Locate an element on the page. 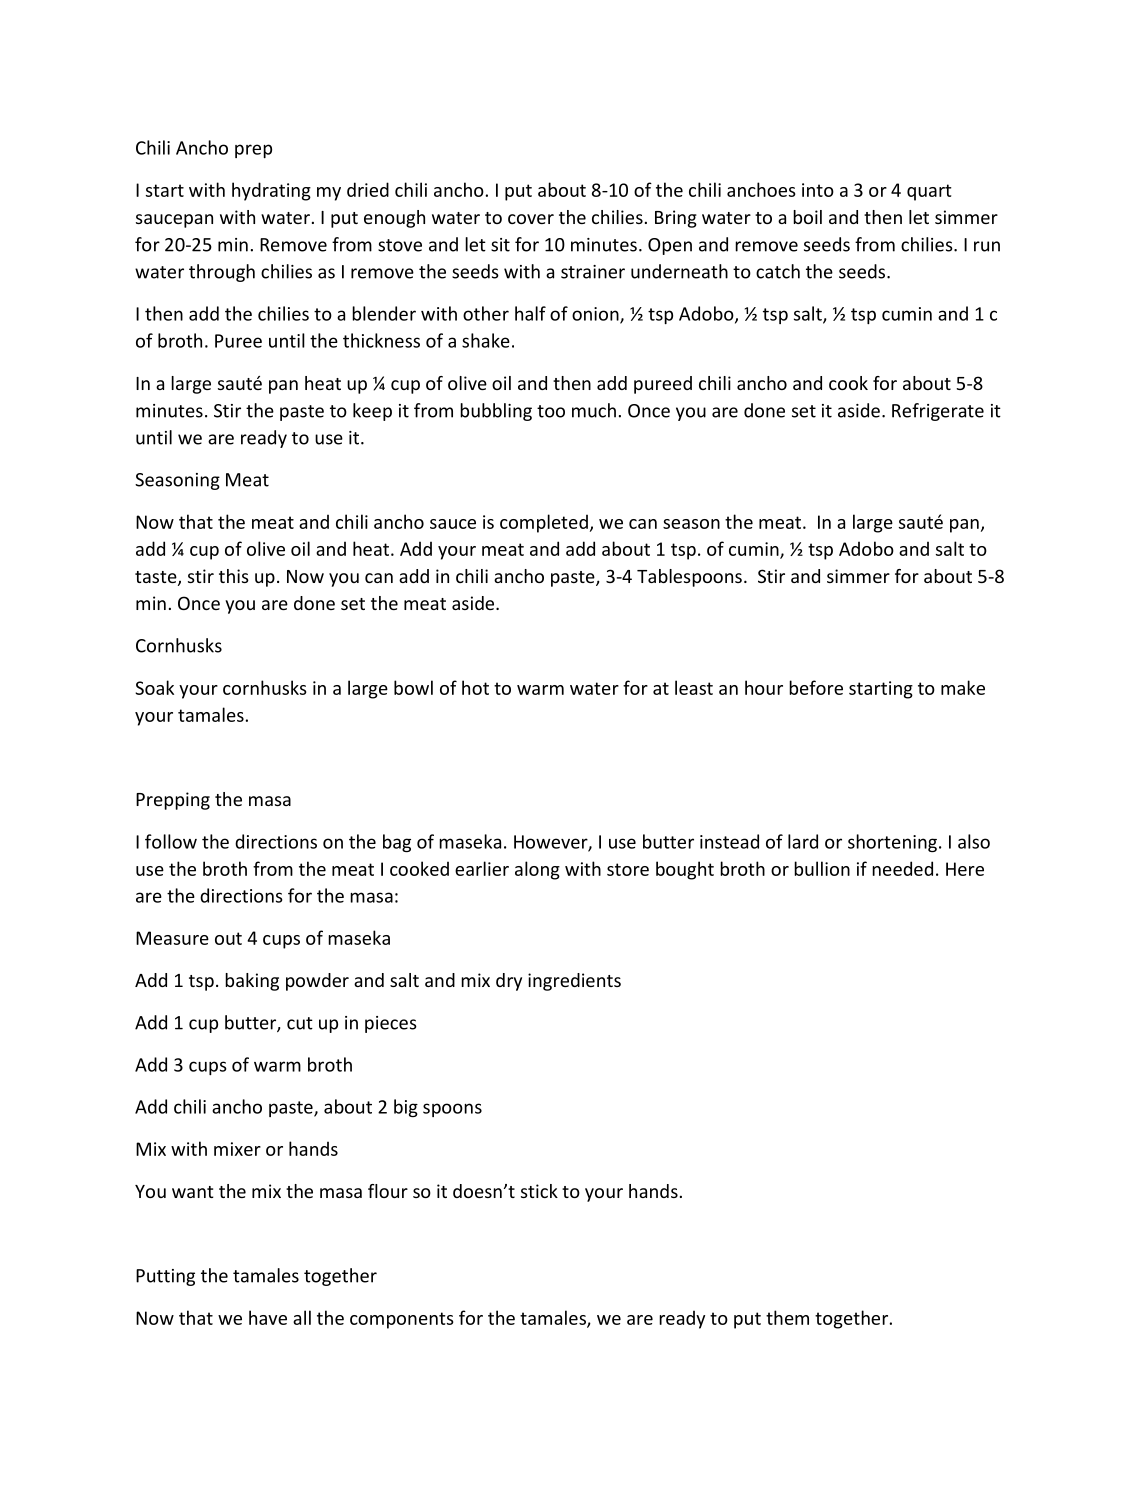  Soak is located at coordinates (154, 687).
